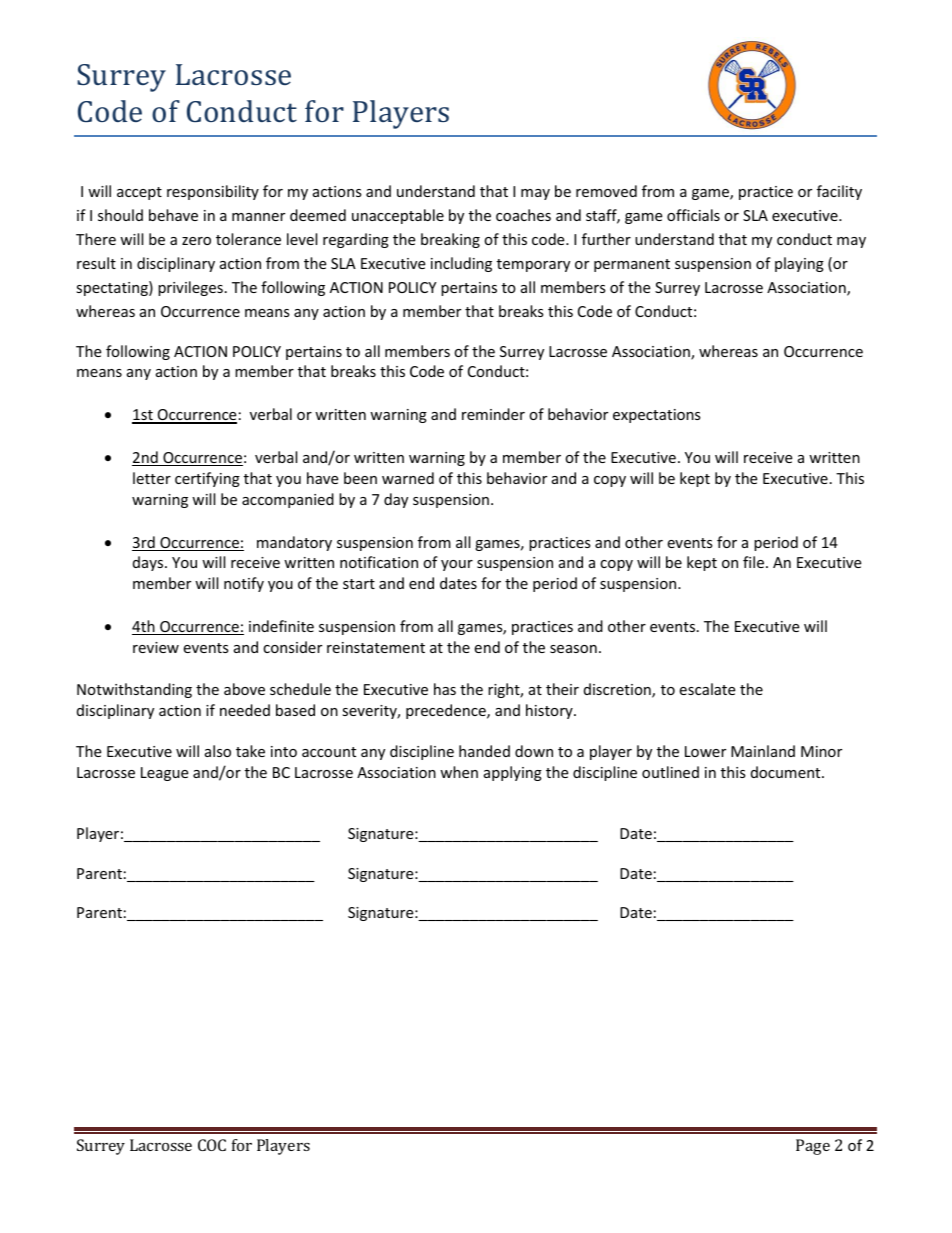 The height and width of the screenshot is (1233, 952). What do you see at coordinates (693, 215) in the screenshot?
I see `officials` at bounding box center [693, 215].
